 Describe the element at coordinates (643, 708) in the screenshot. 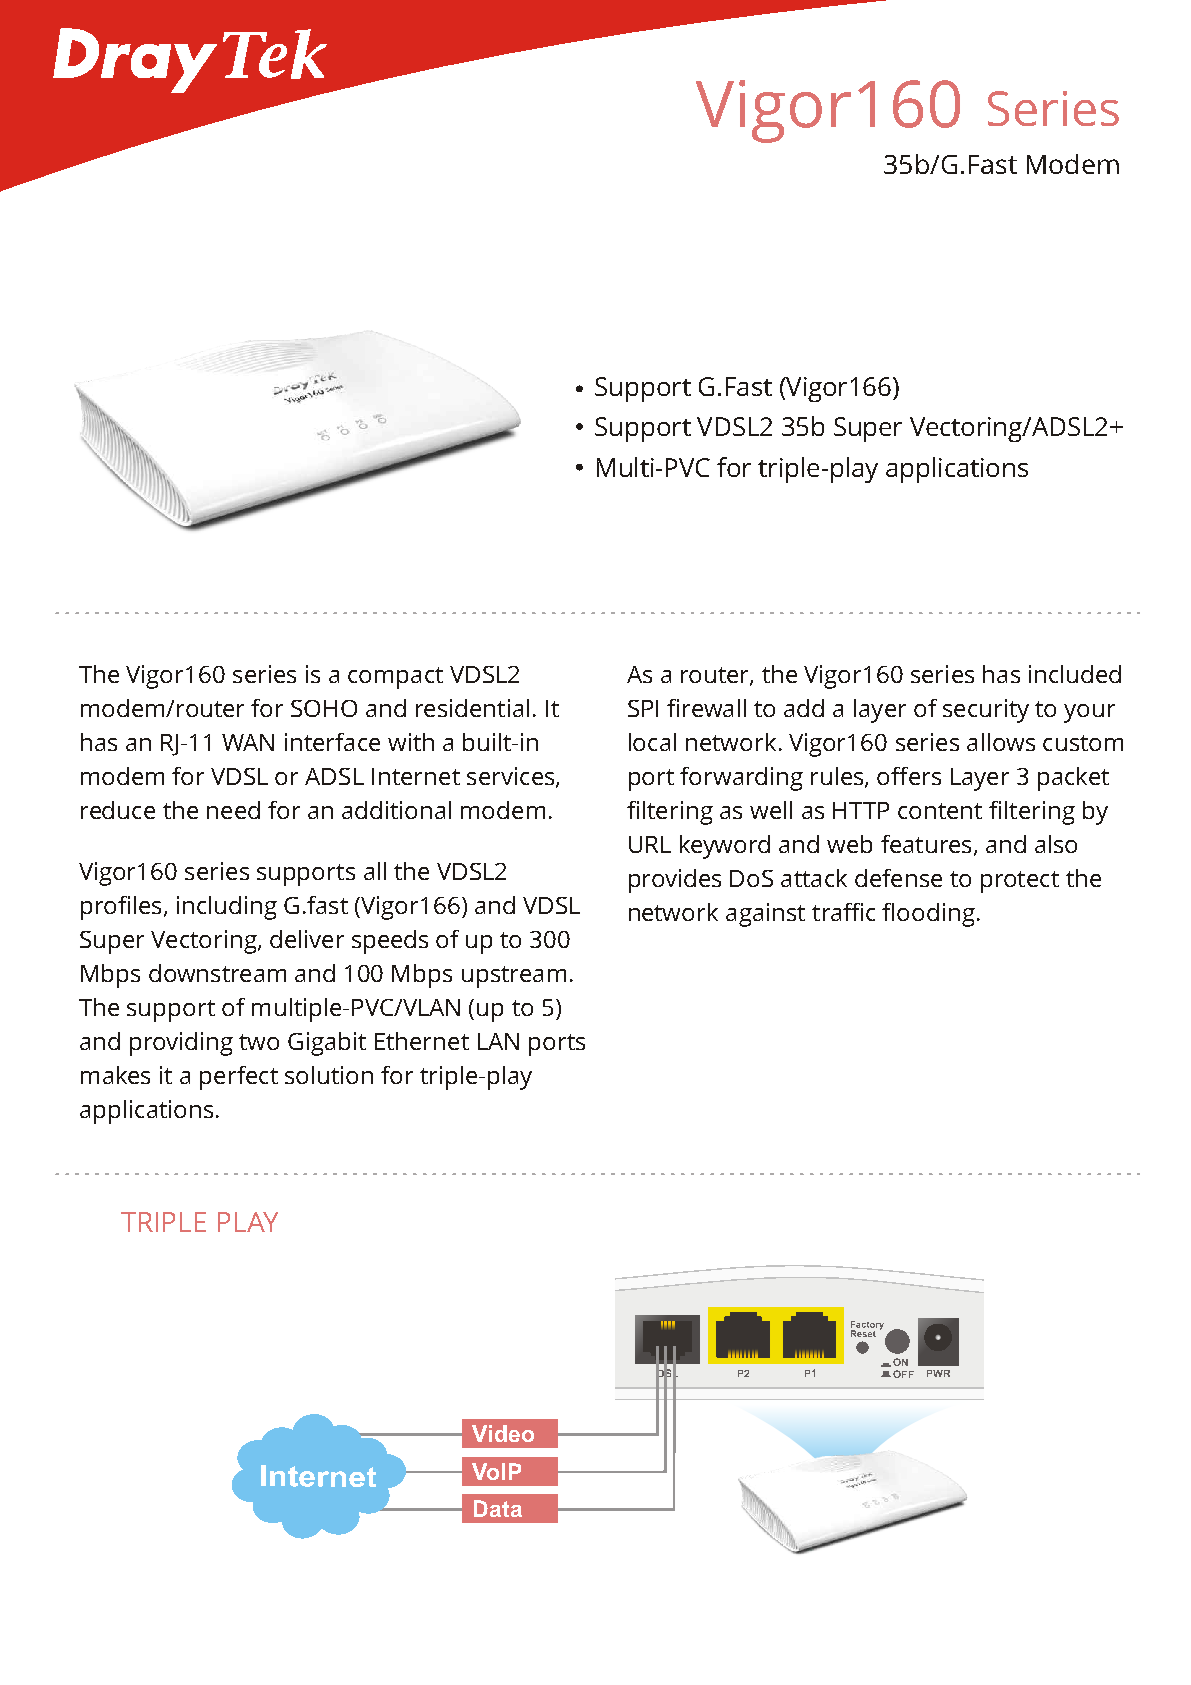

I see `SPI` at that location.
